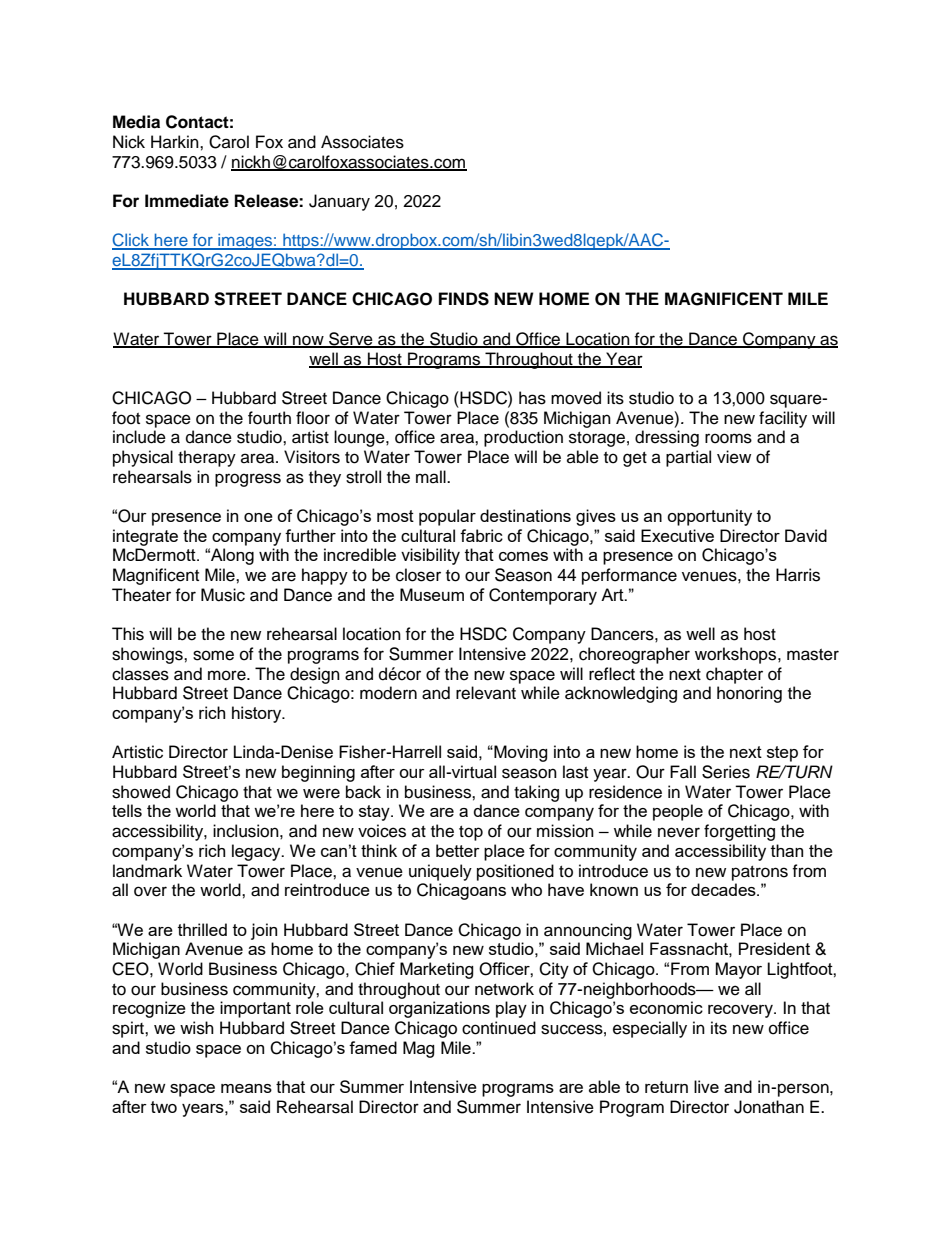 The image size is (952, 1233). I want to click on Music, so click(223, 595).
